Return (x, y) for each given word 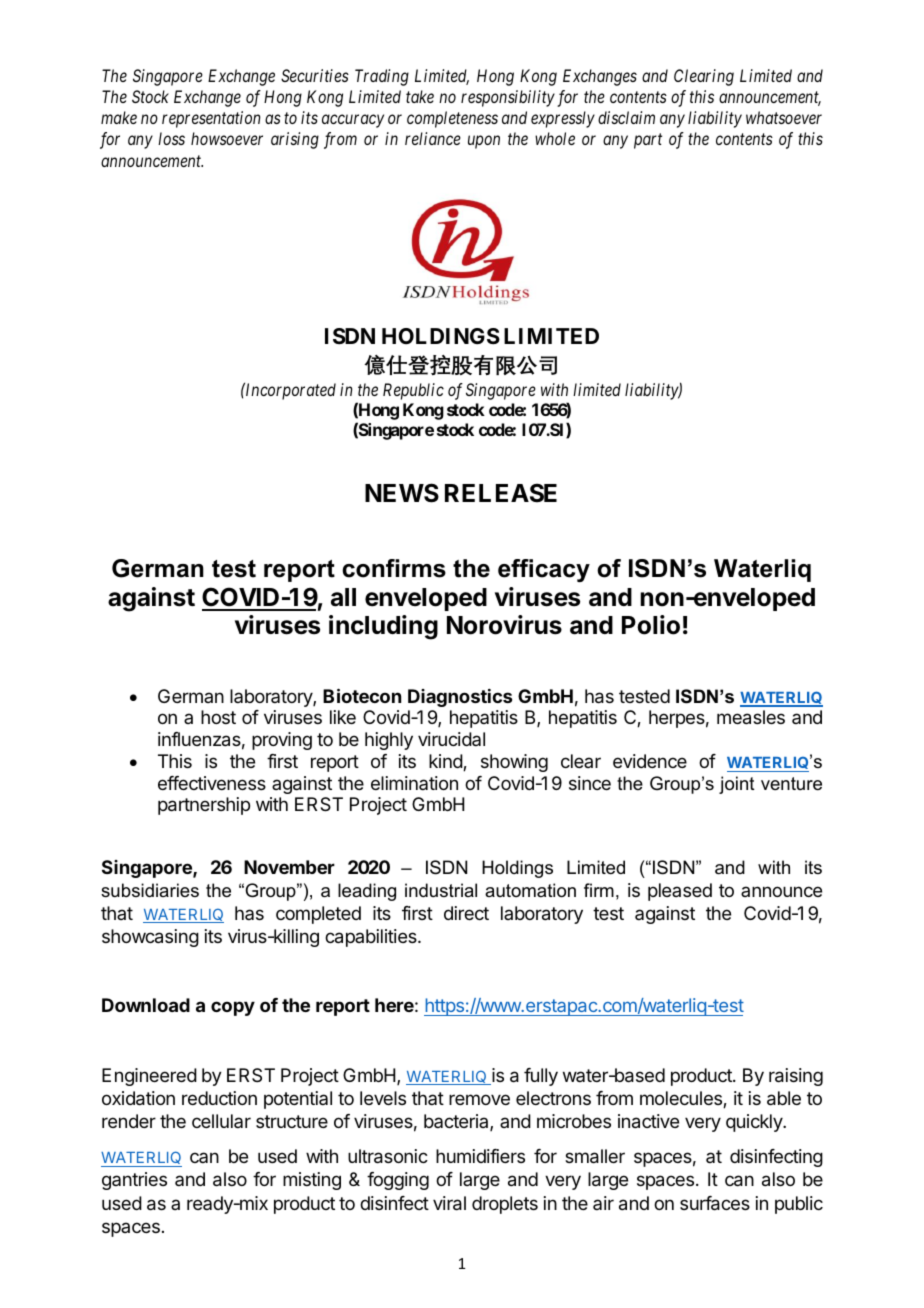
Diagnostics (460, 698)
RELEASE (501, 493)
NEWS (402, 493)
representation (211, 119)
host (218, 717)
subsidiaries (150, 890)
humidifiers (480, 1156)
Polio (651, 625)
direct (466, 913)
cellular (221, 1121)
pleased (680, 892)
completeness (452, 119)
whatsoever (784, 117)
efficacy (544, 570)
